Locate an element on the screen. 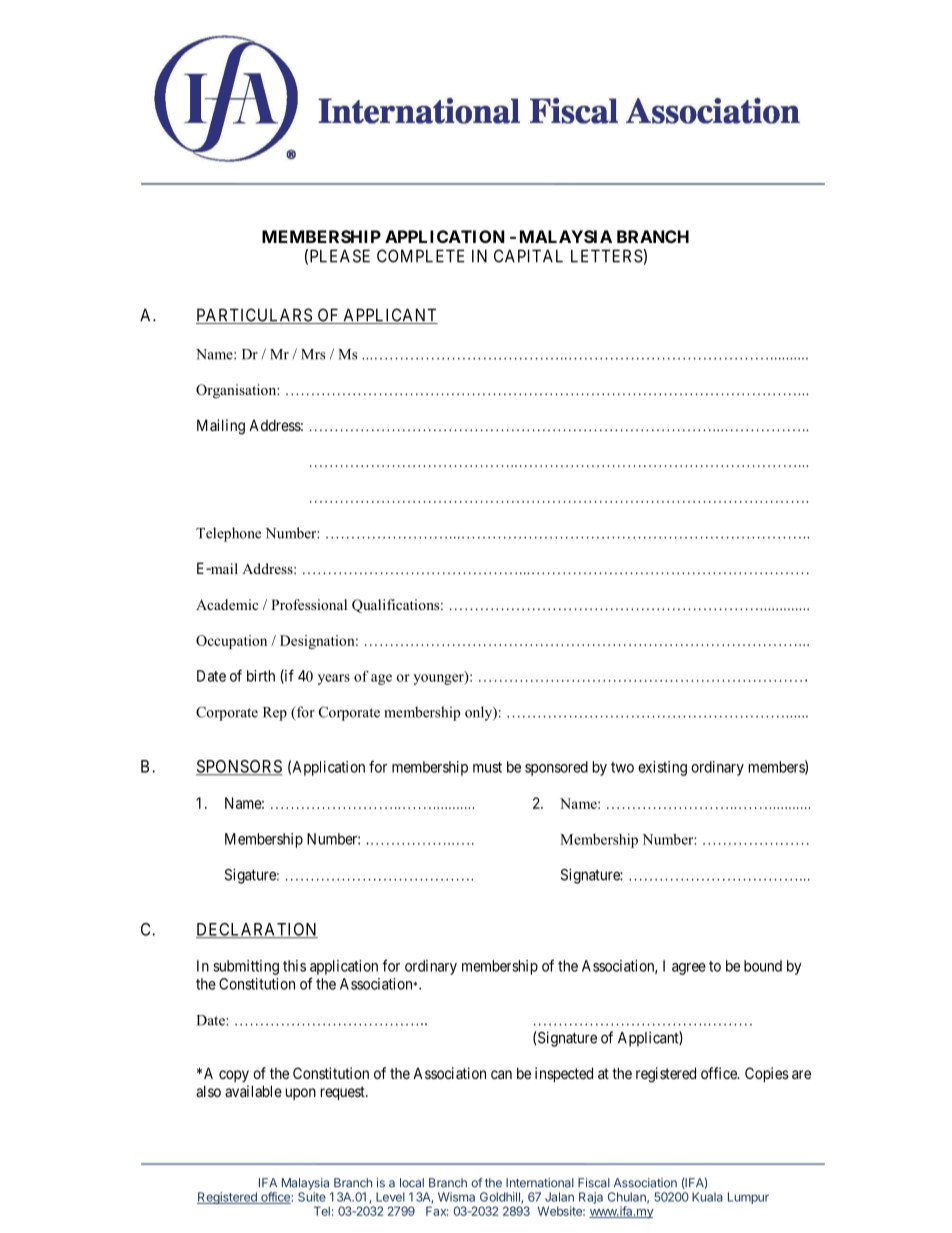 This screenshot has height=1233, width=952. CAPITAL is located at coordinates (528, 256).
